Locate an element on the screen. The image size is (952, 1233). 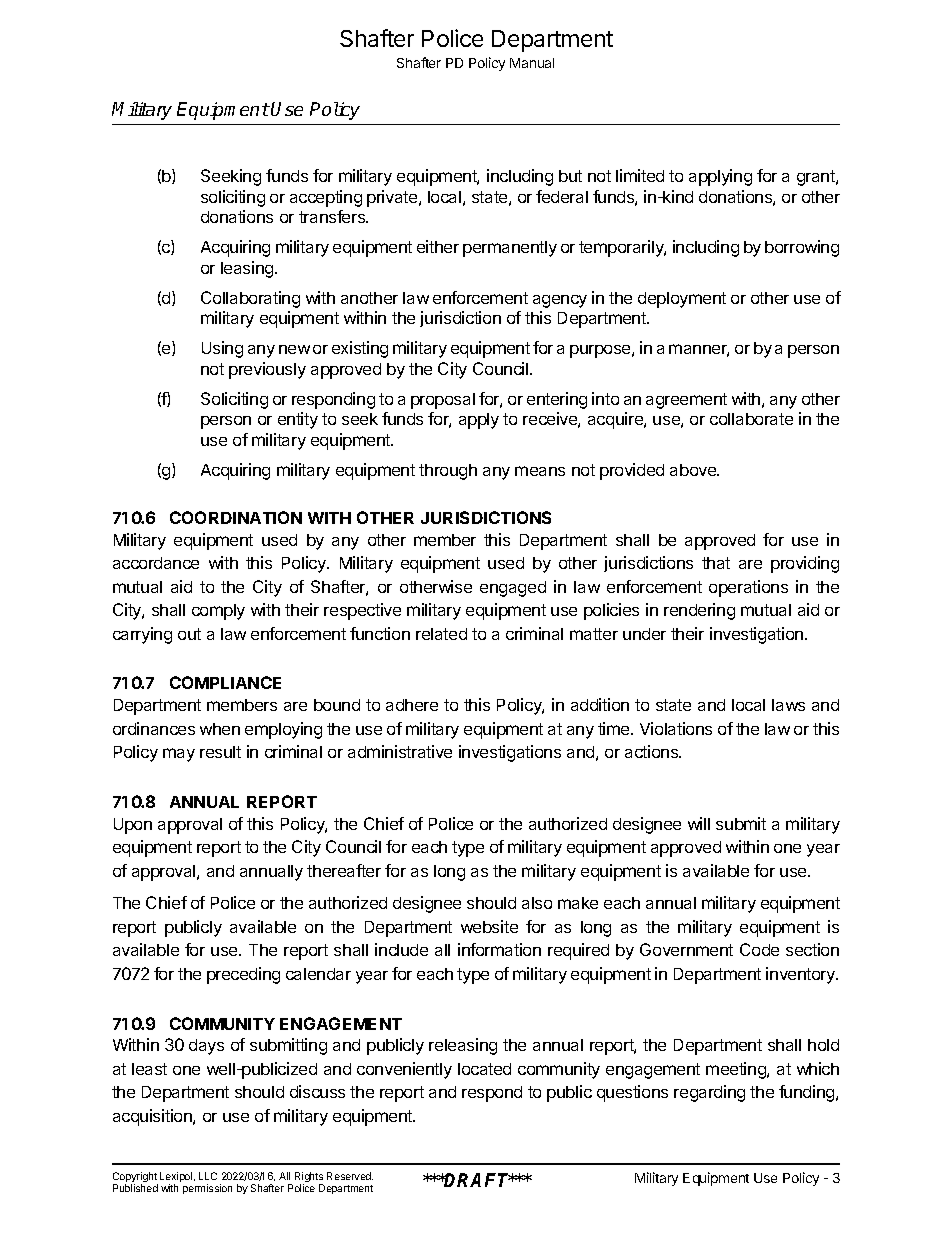
grant is located at coordinates (817, 178).
